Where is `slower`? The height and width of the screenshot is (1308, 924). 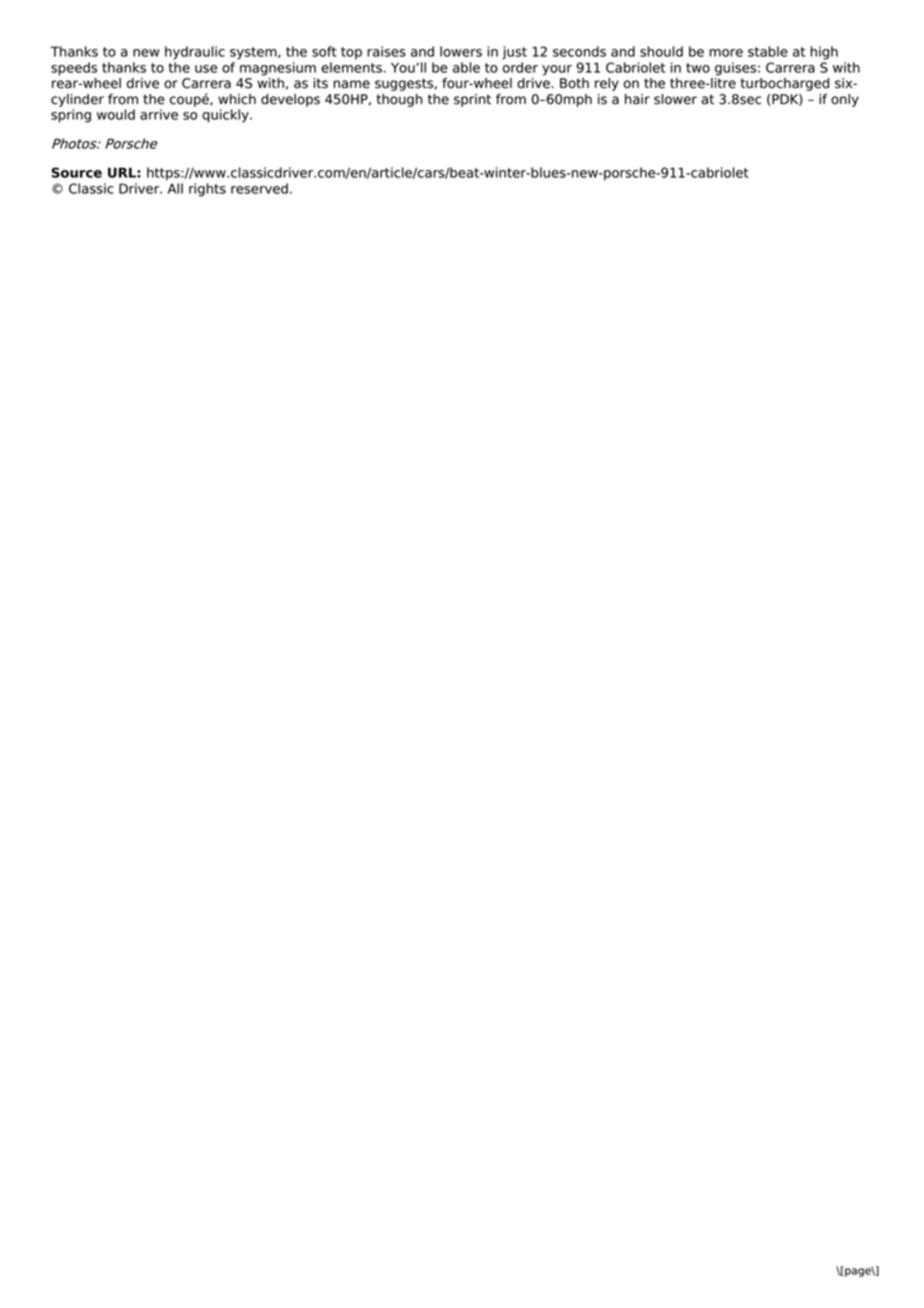
slower is located at coordinates (675, 99).
